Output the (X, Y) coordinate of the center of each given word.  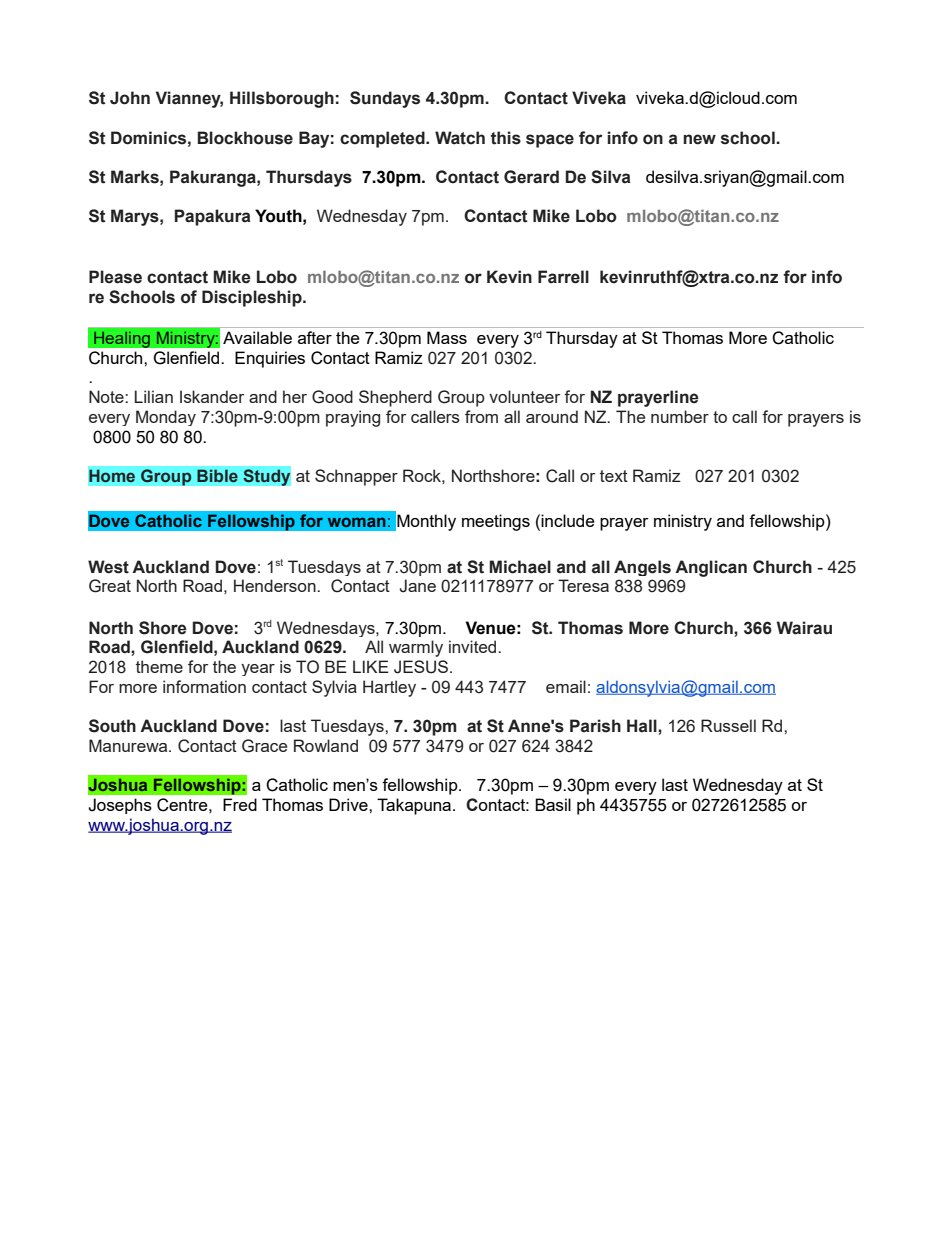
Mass (447, 337)
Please (115, 277)
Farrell (563, 277)
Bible (217, 476)
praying (353, 418)
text (614, 476)
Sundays (385, 99)
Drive (349, 804)
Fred (240, 804)
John (130, 98)
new (699, 139)
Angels (642, 568)
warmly (416, 648)
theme (159, 666)
